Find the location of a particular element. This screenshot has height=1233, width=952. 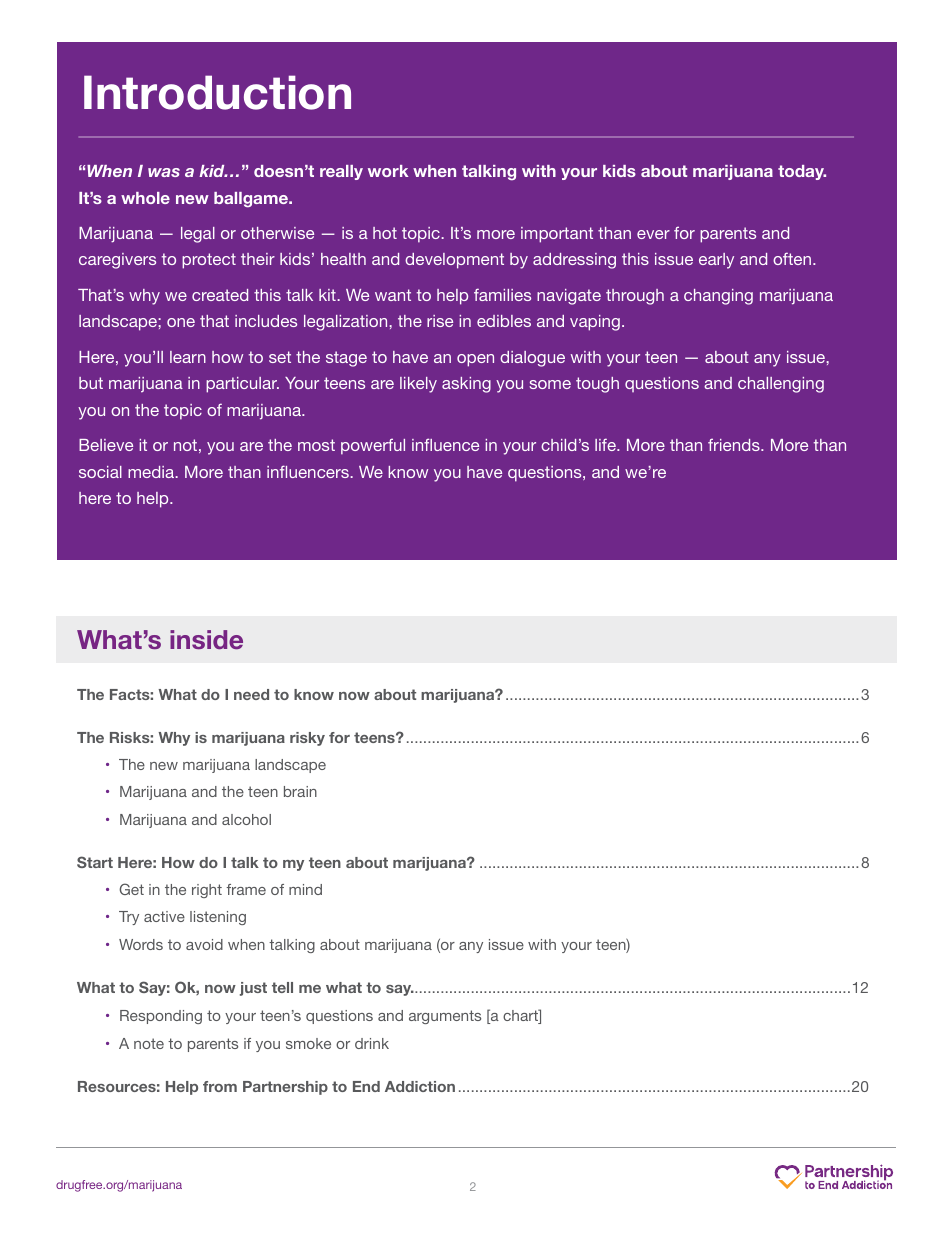

risky is located at coordinates (307, 739).
